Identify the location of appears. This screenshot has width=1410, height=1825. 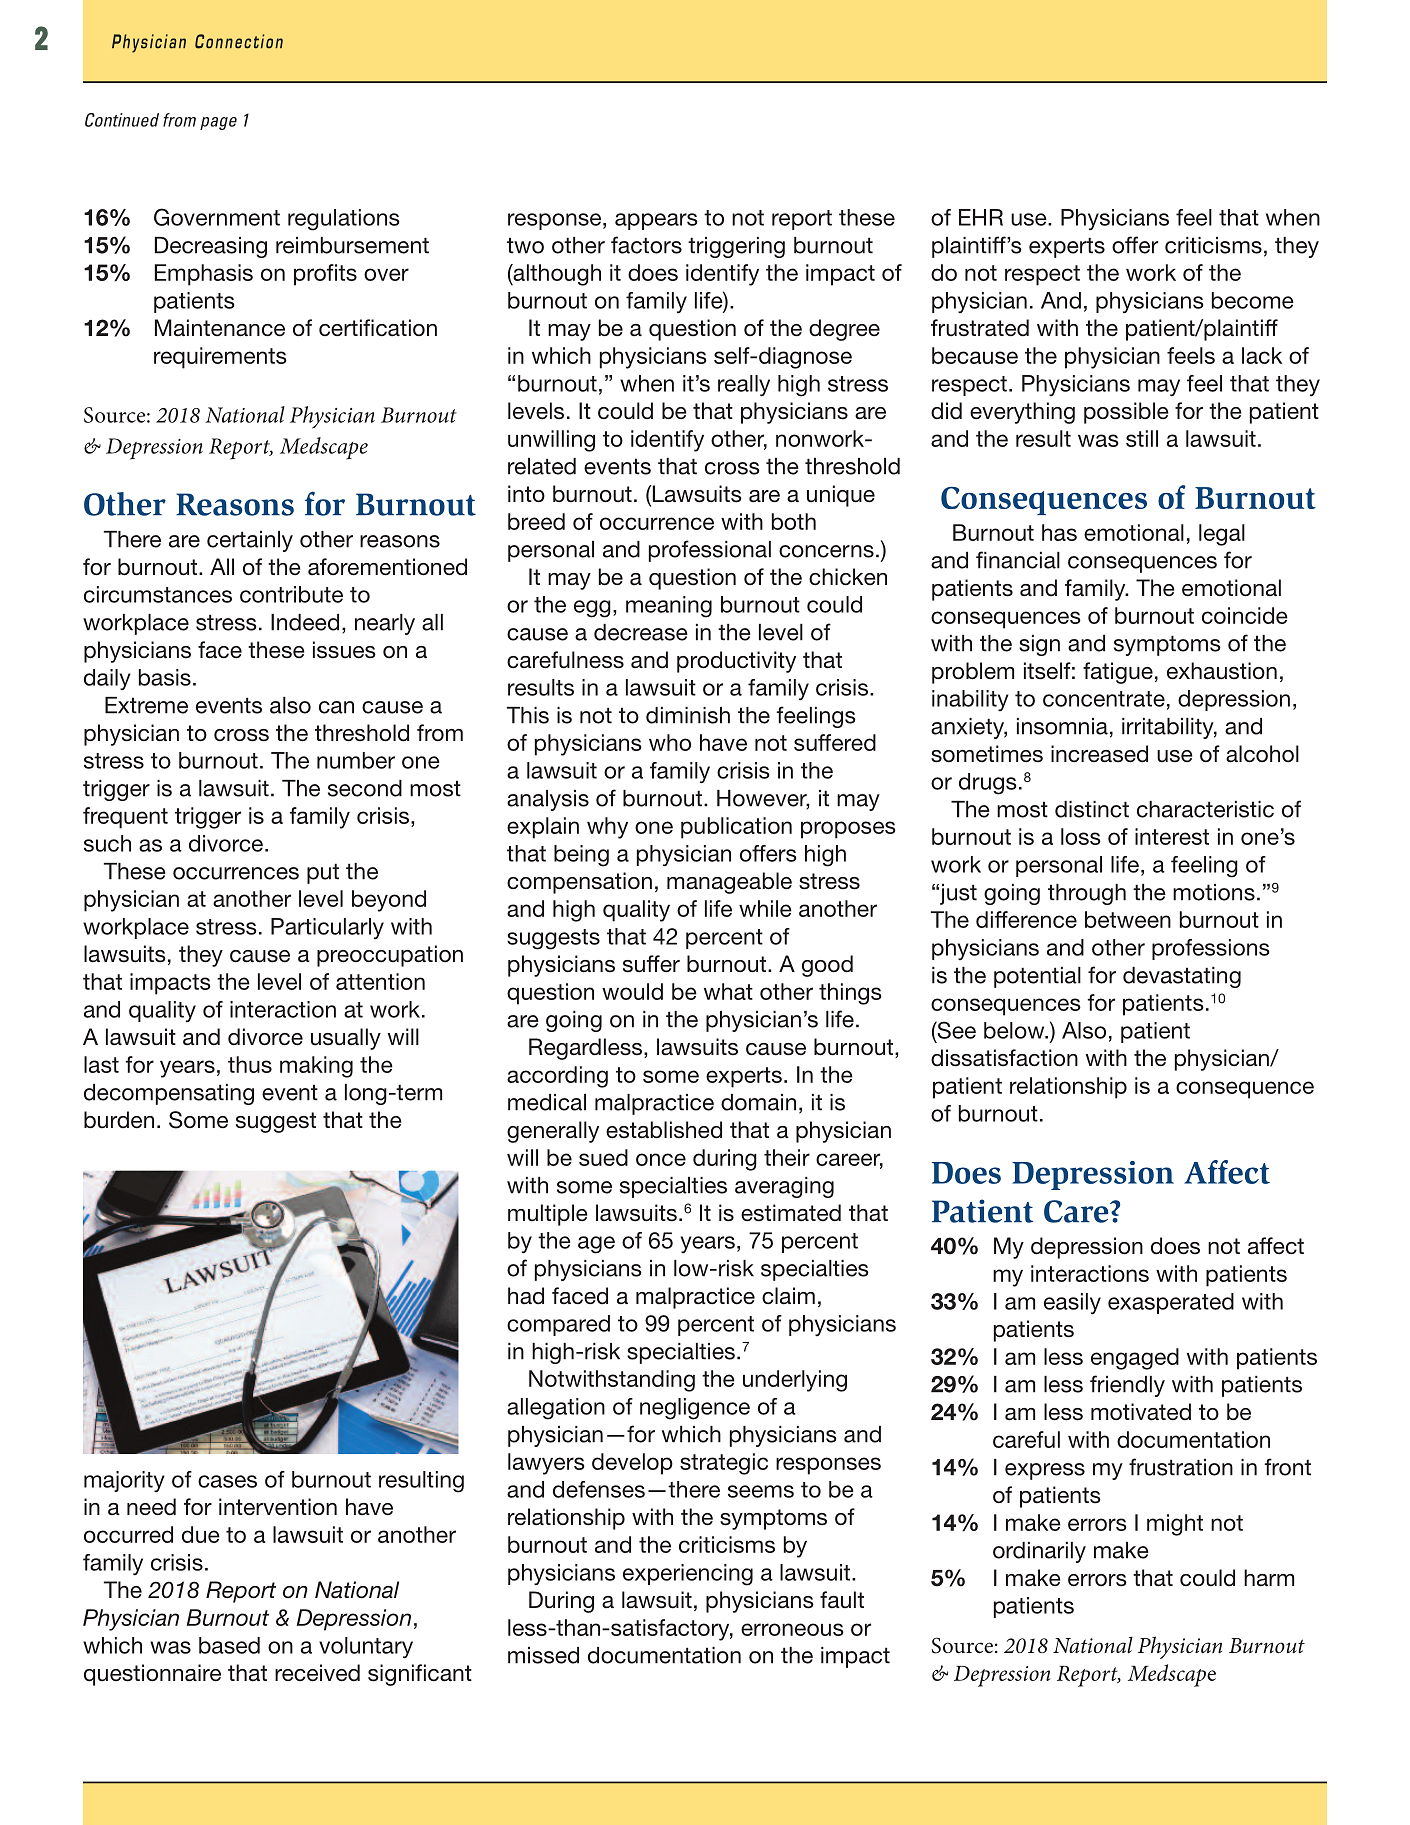
(656, 221).
